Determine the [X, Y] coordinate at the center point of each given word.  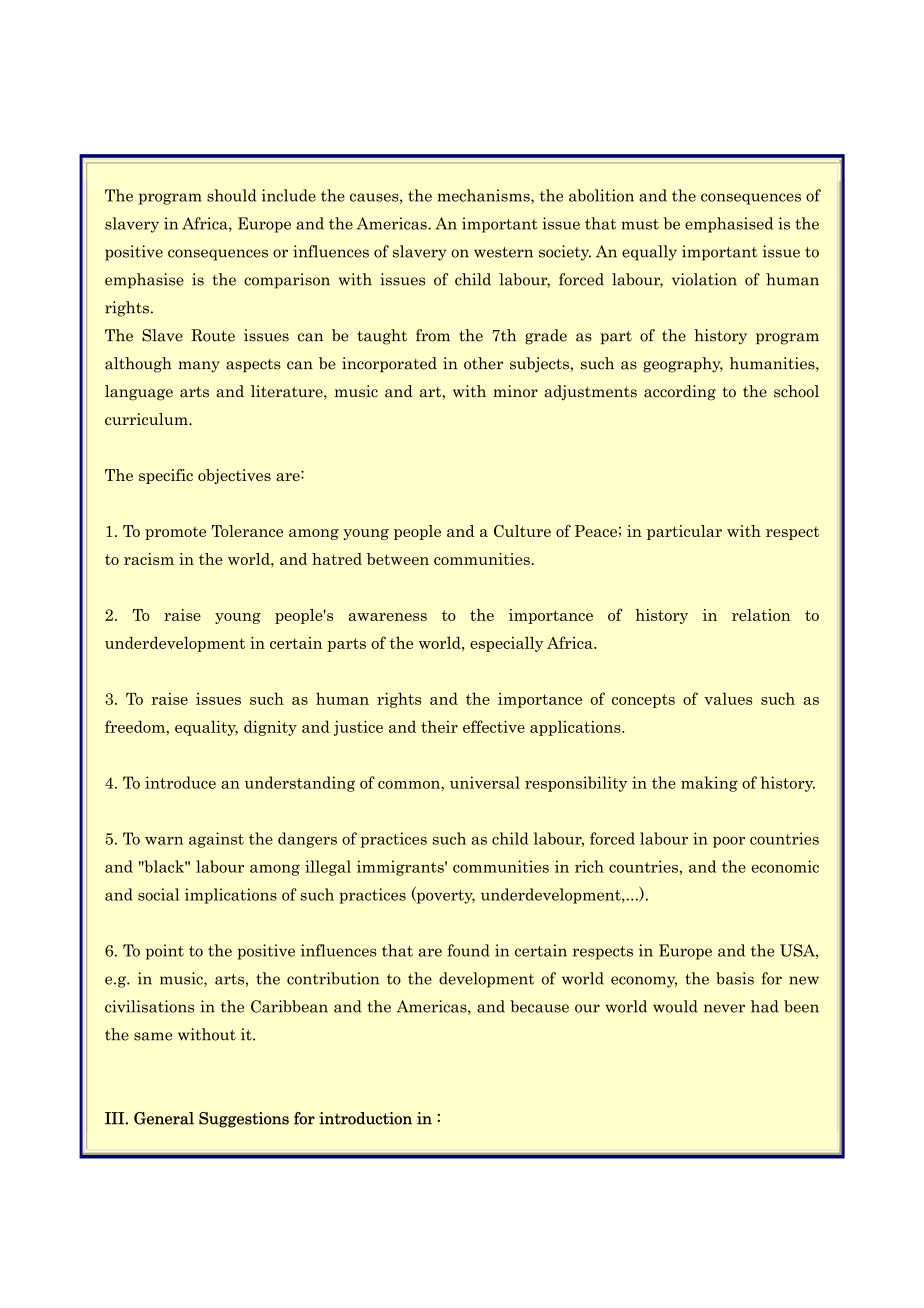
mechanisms [485, 196]
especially [506, 644]
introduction [365, 1118]
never [724, 1008]
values [728, 698]
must [640, 224]
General [164, 1118]
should [231, 195]
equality [206, 728]
